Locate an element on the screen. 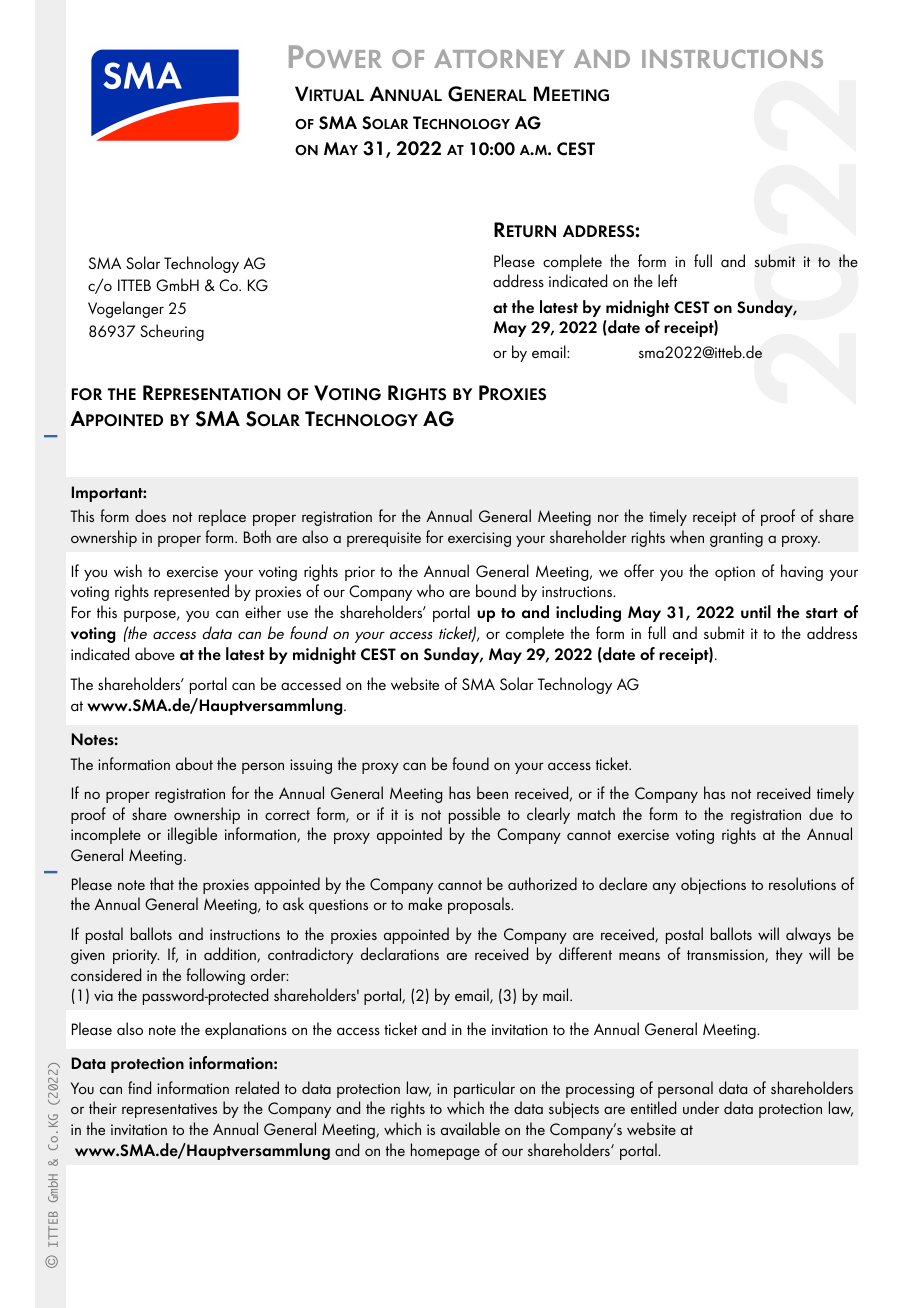 This screenshot has width=924, height=1308. representatives is located at coordinates (169, 1110).
